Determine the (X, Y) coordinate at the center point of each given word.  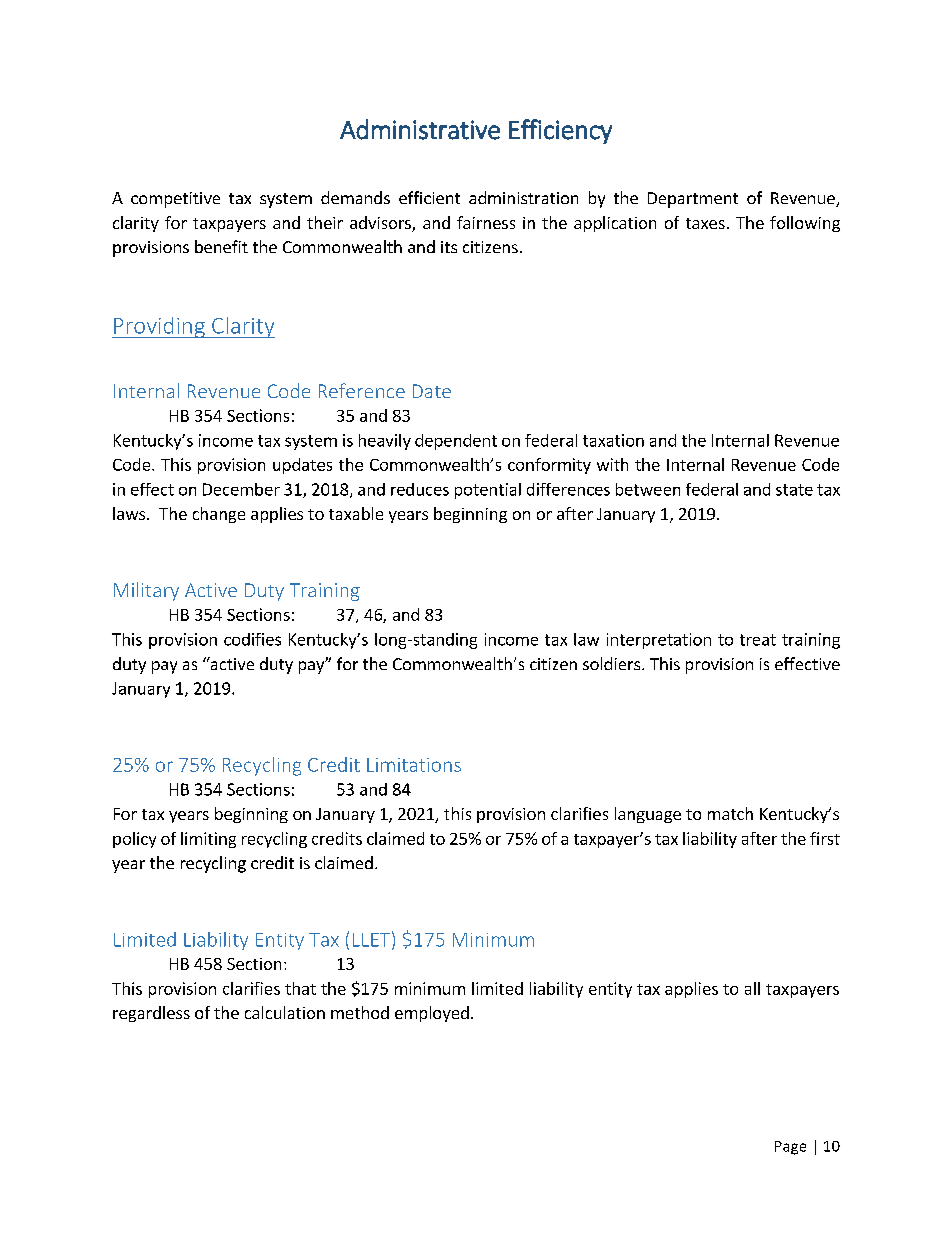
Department (693, 200)
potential (488, 491)
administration (523, 197)
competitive (175, 200)
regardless (151, 1014)
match (730, 813)
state (794, 490)
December (241, 489)
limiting (208, 840)
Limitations (414, 765)
